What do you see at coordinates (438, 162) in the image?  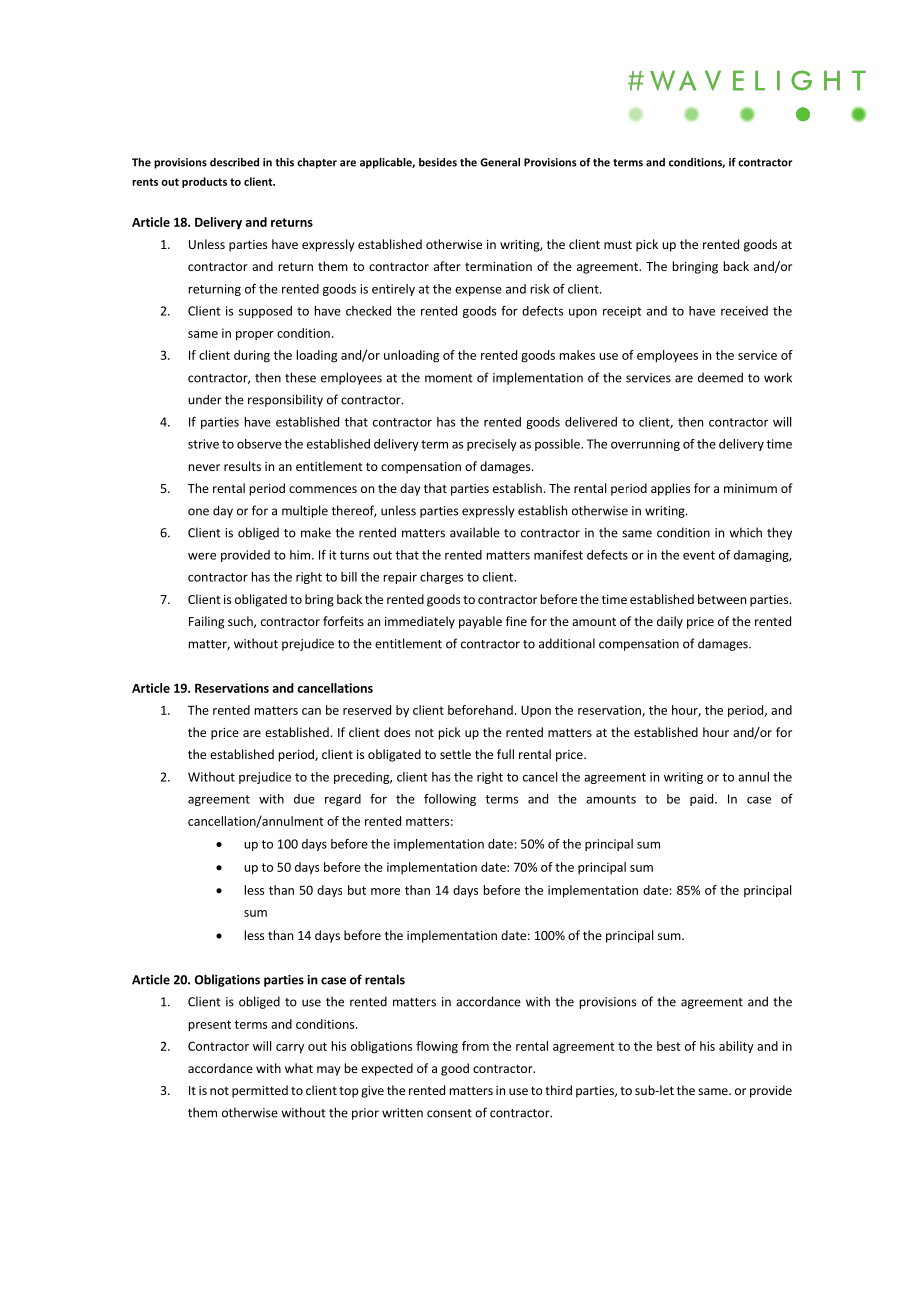 I see `besides` at bounding box center [438, 162].
